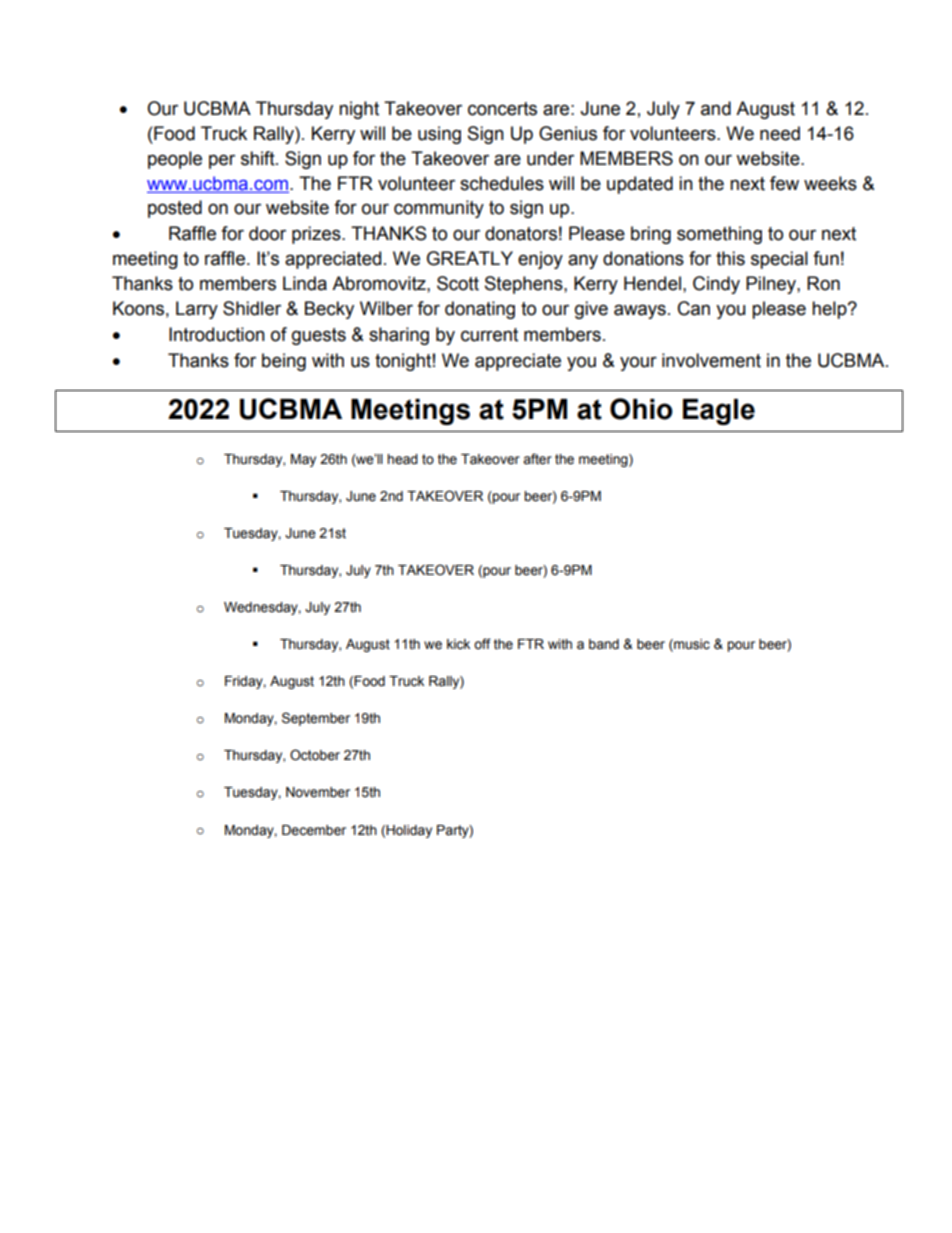 The height and width of the screenshot is (1233, 952). I want to click on shift, so click(259, 158).
